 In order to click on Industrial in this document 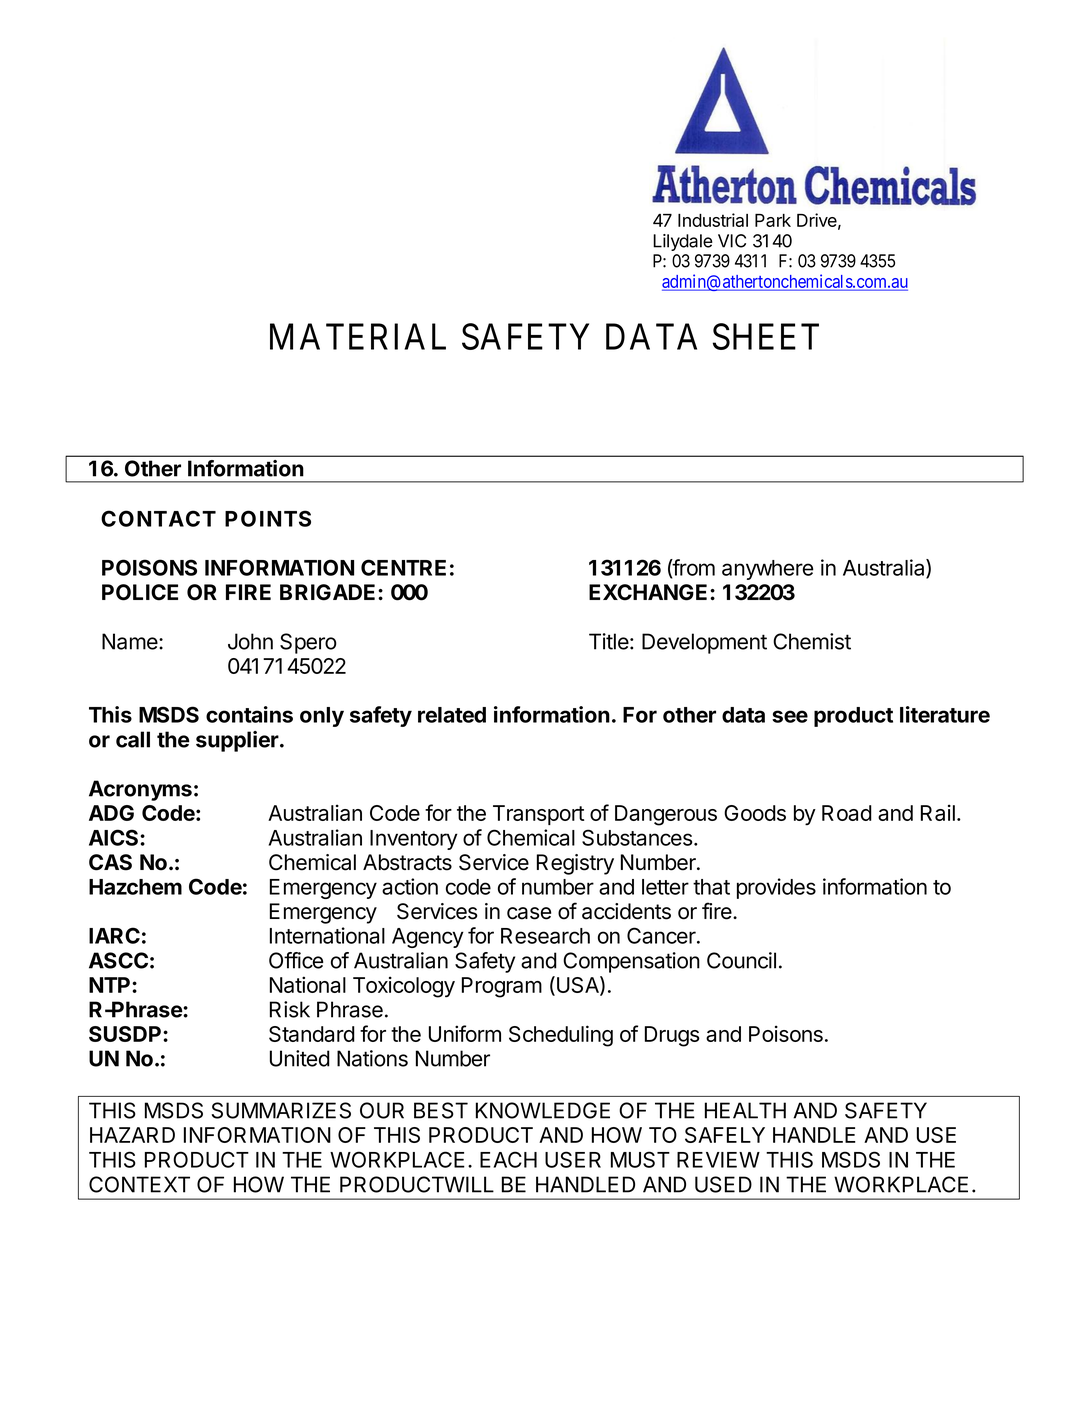, I will do `click(713, 220)`.
